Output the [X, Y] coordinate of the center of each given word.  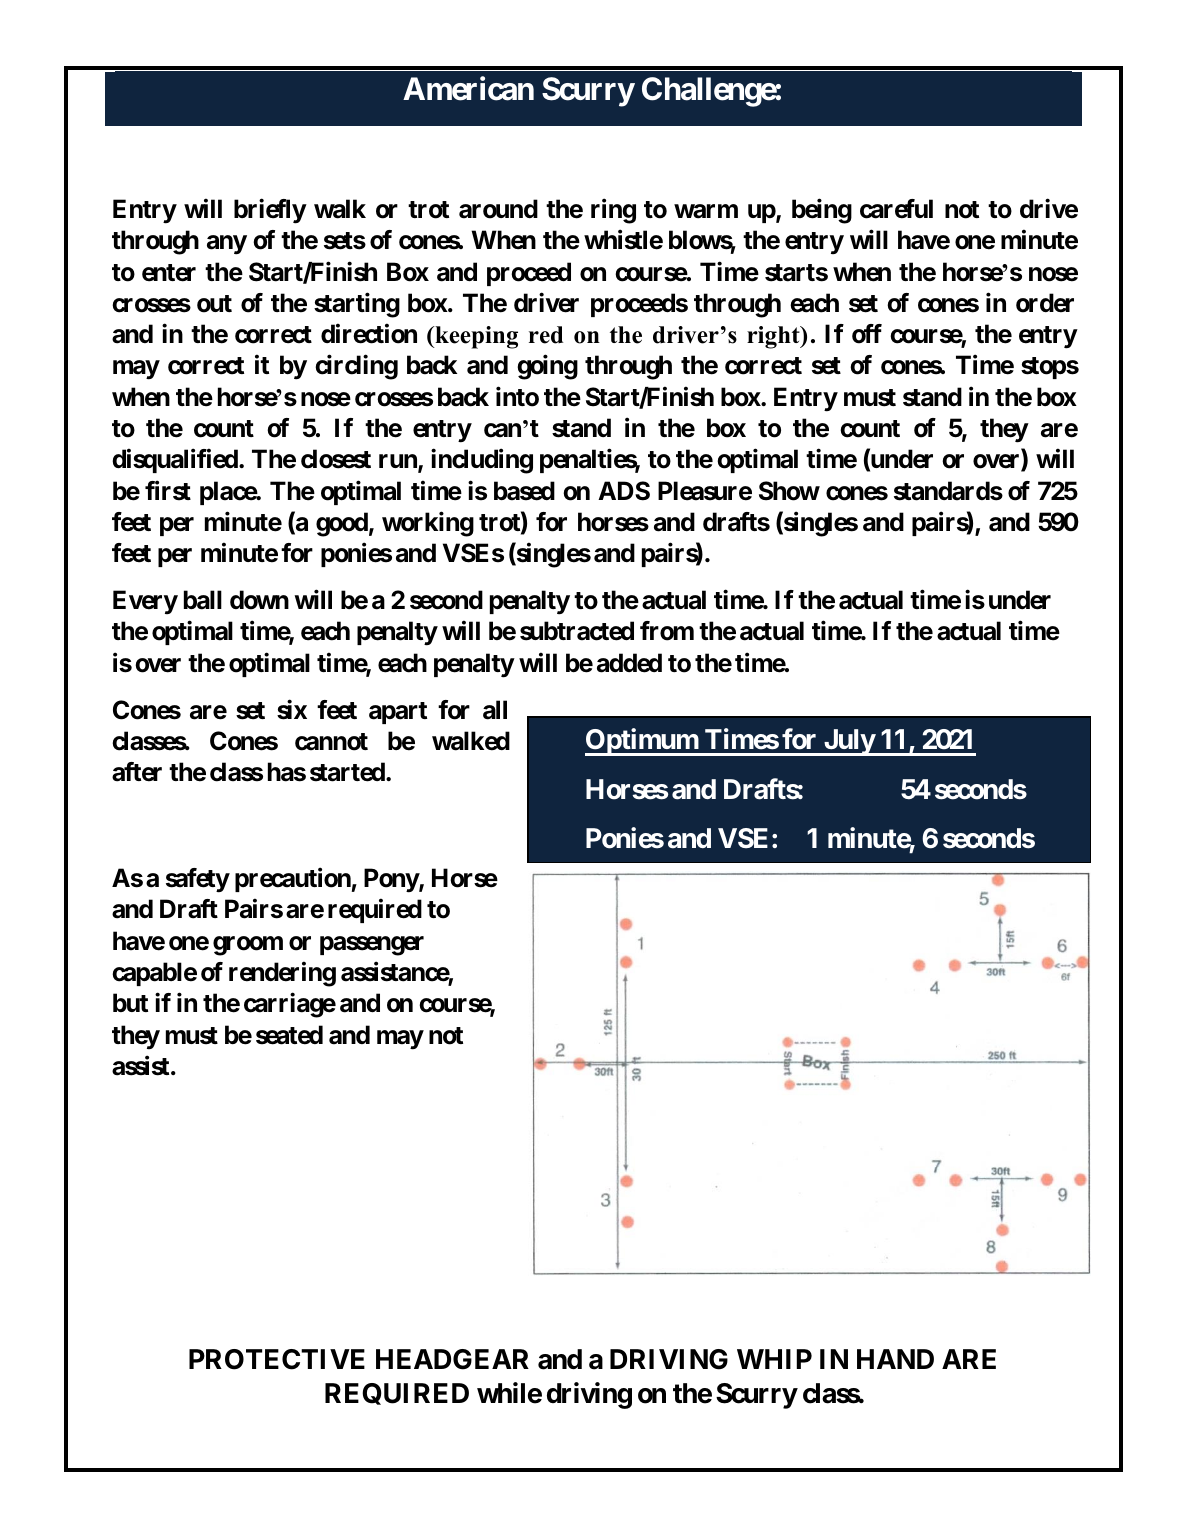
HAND [895, 1359]
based [524, 491]
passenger [372, 946]
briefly [270, 211]
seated [289, 1035]
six [292, 709]
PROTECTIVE [277, 1359]
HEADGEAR [452, 1359]
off [867, 334]
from [667, 631]
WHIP [774, 1359]
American [468, 89]
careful [896, 209]
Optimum [642, 742]
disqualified [176, 461]
